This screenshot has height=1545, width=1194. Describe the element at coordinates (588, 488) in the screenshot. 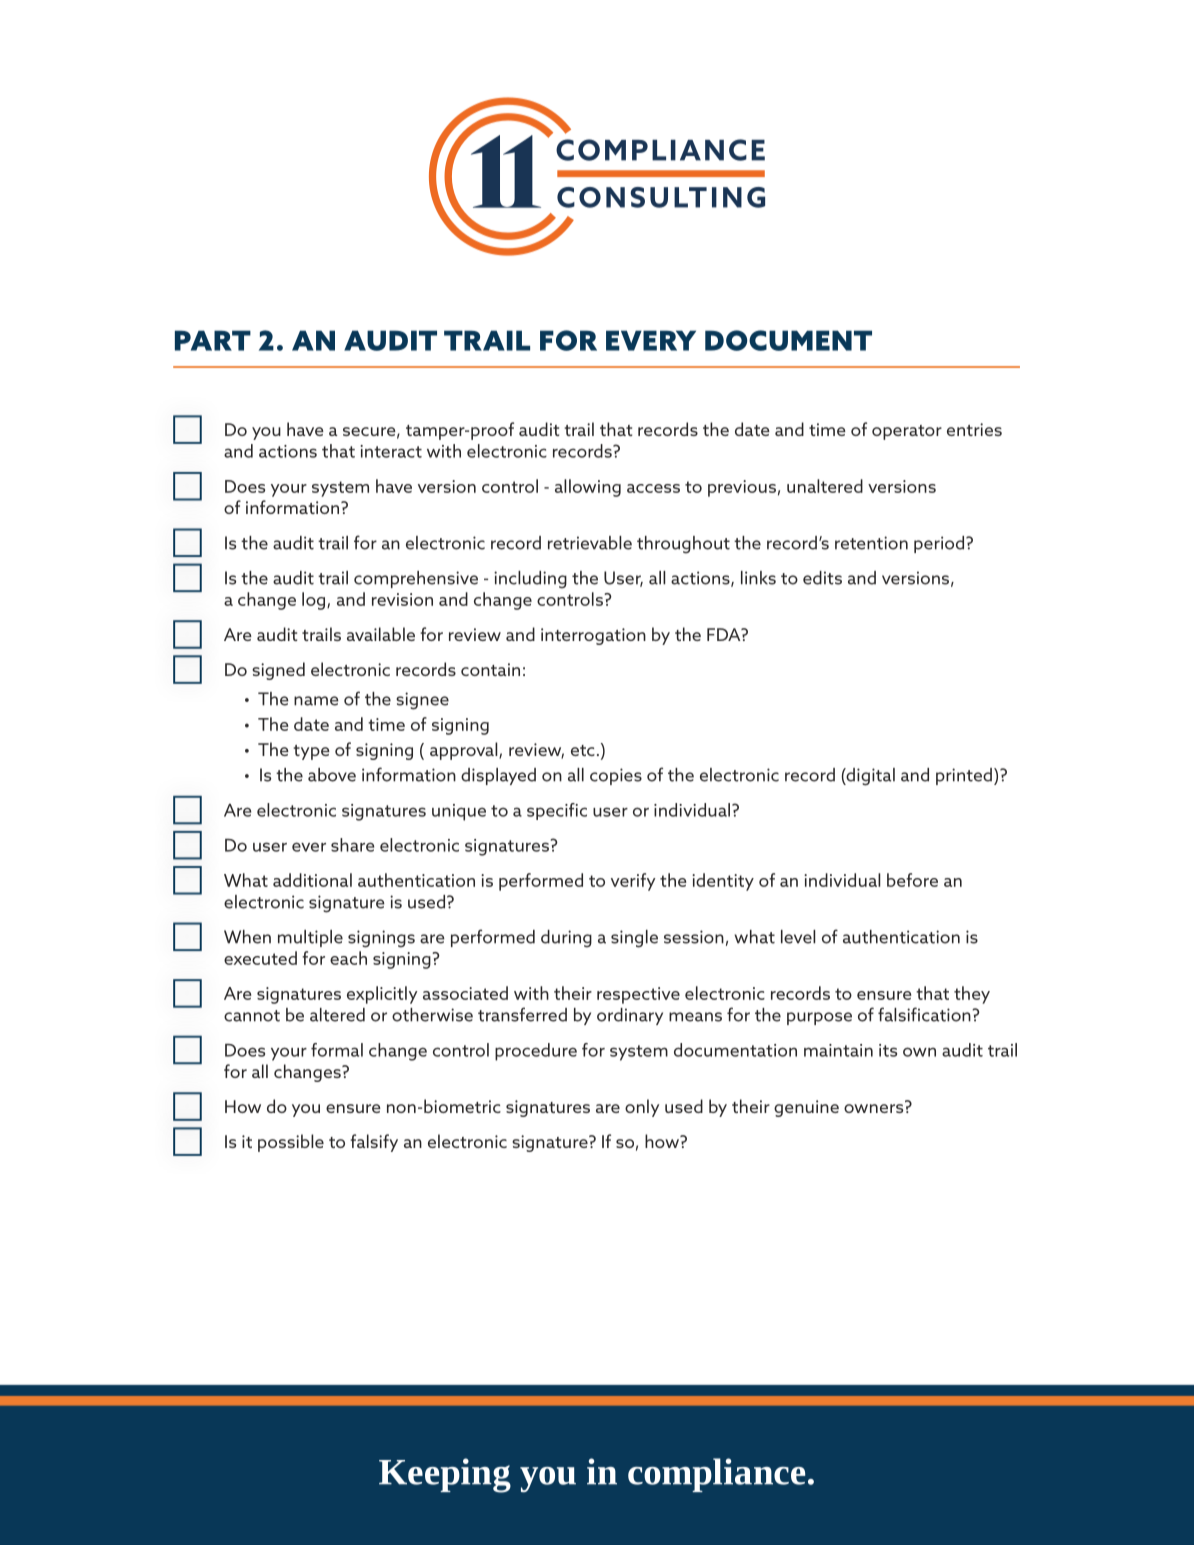

I see `allowing` at that location.
